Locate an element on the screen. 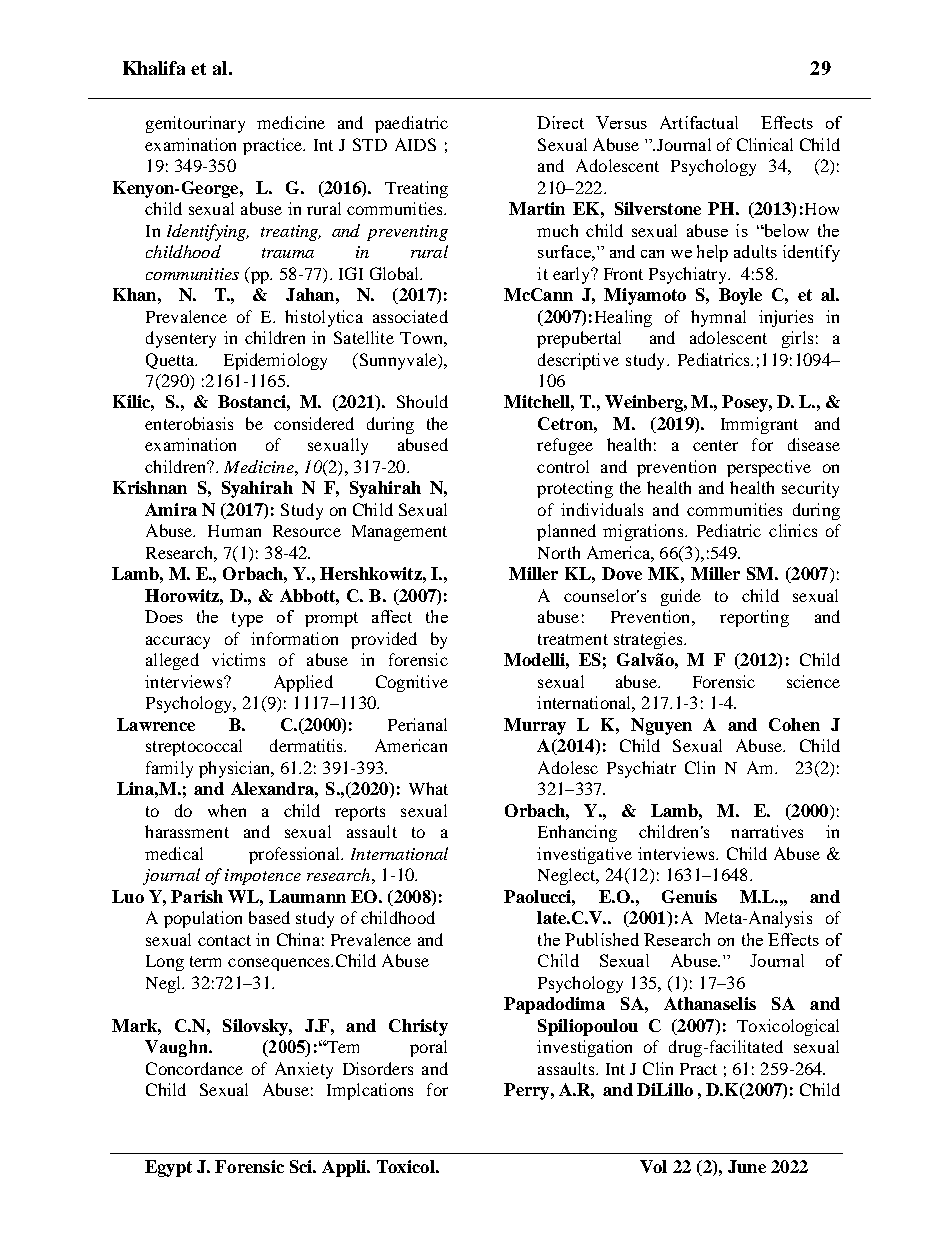 The width and height of the screenshot is (952, 1233). Should is located at coordinates (422, 401).
